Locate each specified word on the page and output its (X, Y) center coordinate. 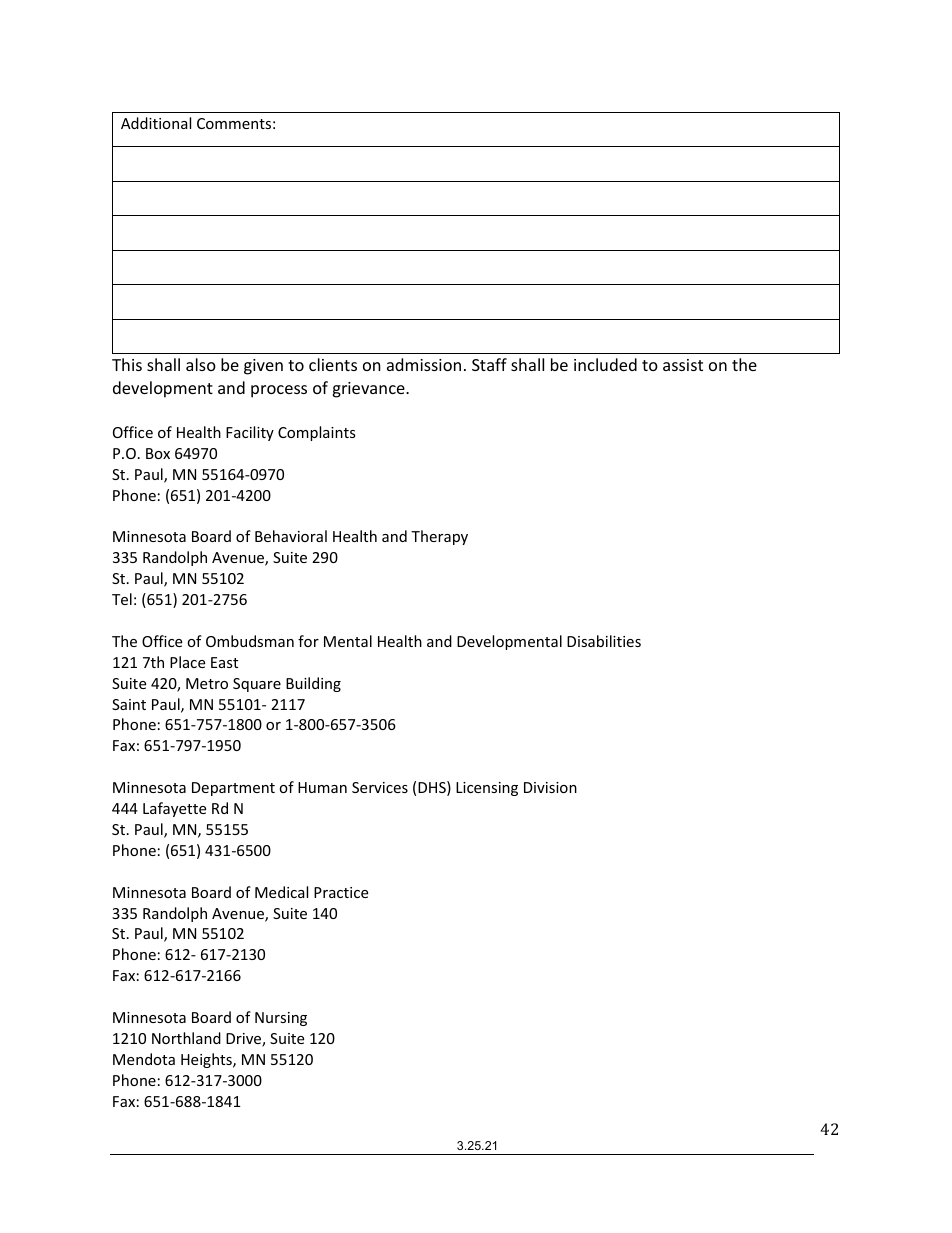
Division (550, 787)
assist (683, 365)
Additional (156, 123)
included (605, 364)
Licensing (487, 789)
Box (158, 453)
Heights (207, 1060)
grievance (369, 390)
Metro (207, 683)
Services (380, 787)
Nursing (281, 1019)
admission (424, 364)
